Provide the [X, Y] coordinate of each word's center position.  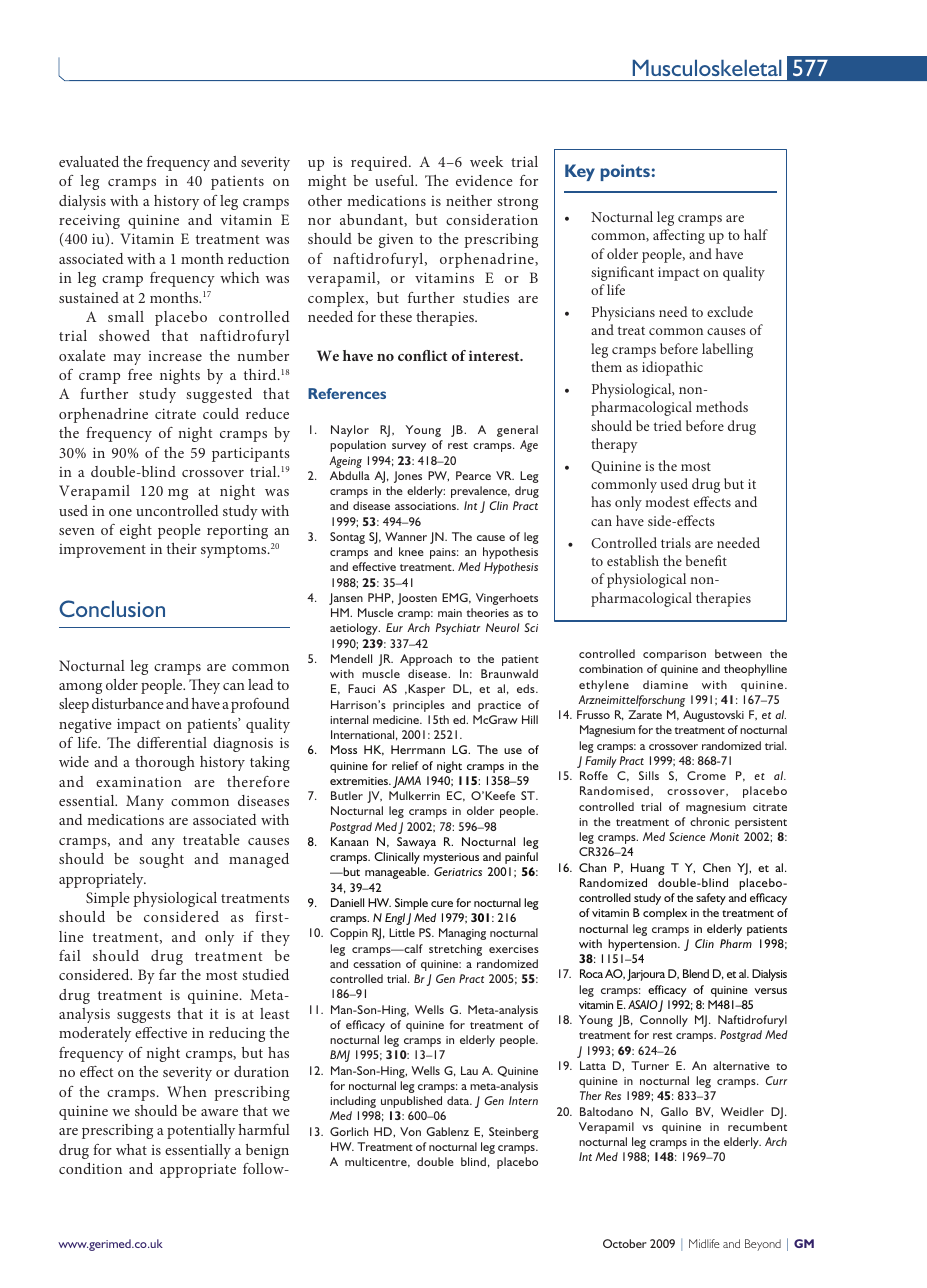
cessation [377, 964]
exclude [730, 311]
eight [136, 531]
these [396, 316]
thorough [165, 763]
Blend [696, 973]
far [167, 974]
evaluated [89, 161]
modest [667, 501]
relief [405, 765]
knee [411, 551]
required [380, 163]
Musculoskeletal [707, 68]
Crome [706, 775]
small [126, 316]
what [131, 1149]
